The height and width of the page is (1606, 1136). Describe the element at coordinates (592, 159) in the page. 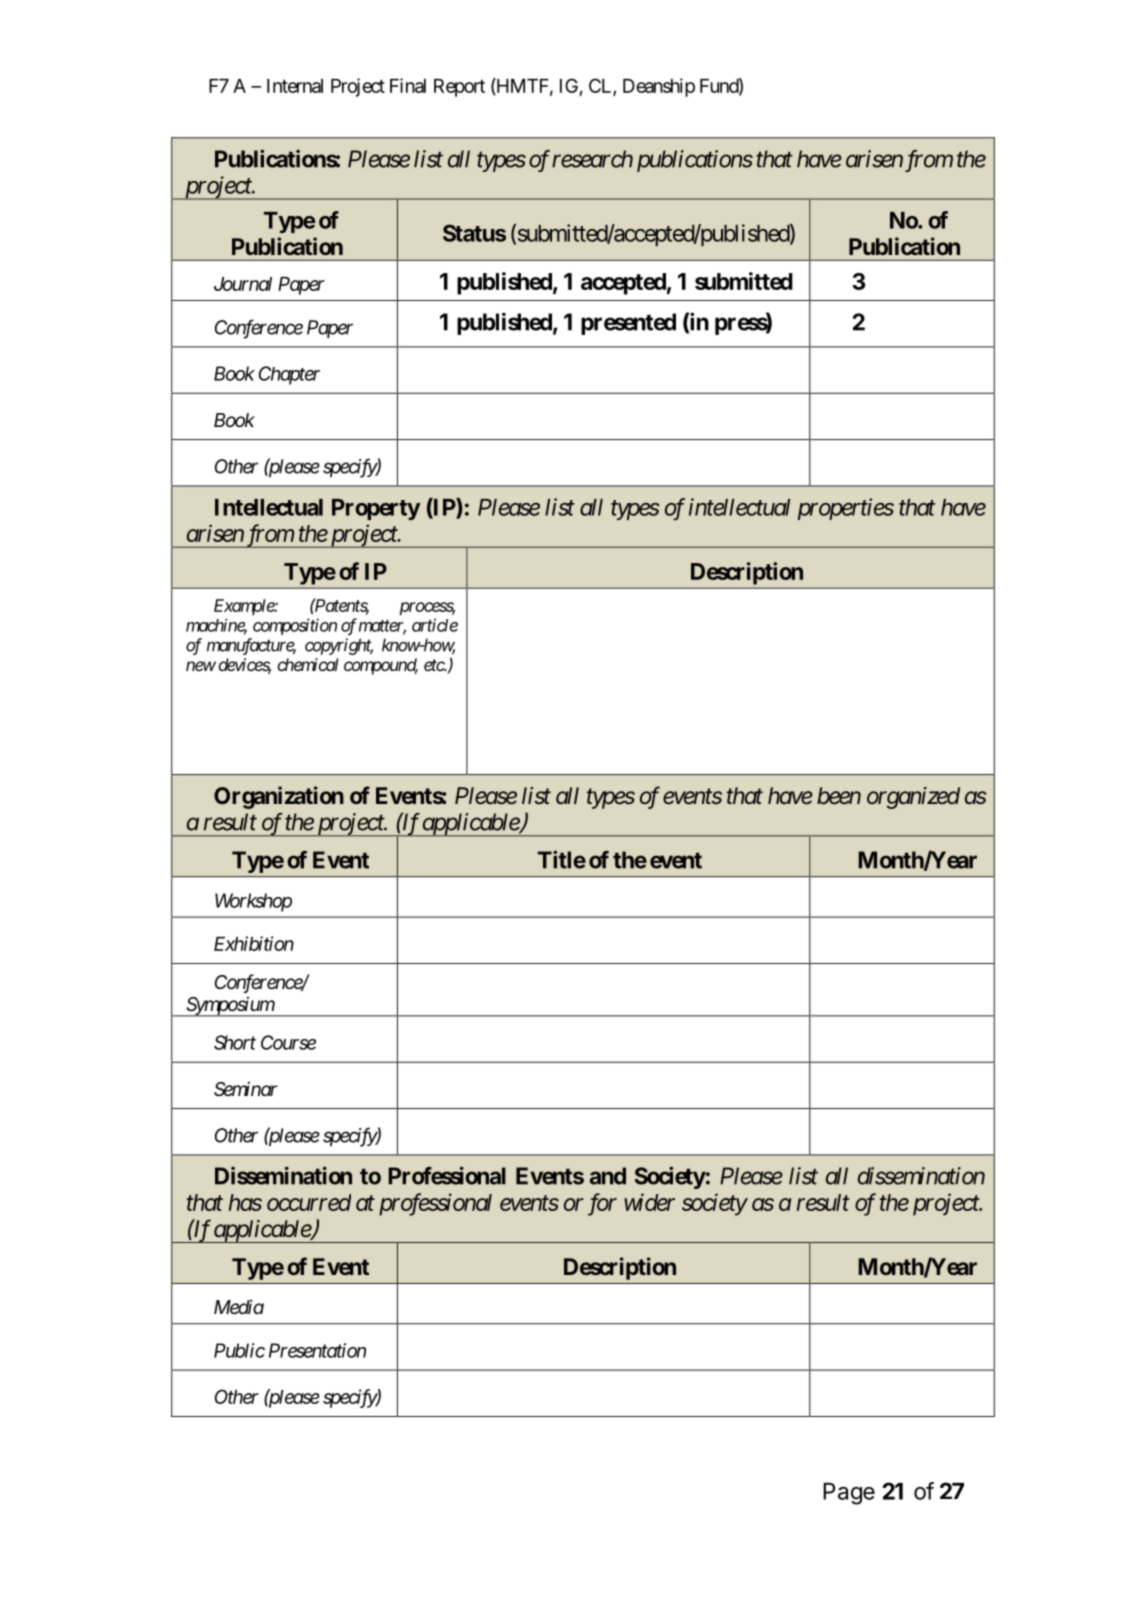

I see `research` at that location.
